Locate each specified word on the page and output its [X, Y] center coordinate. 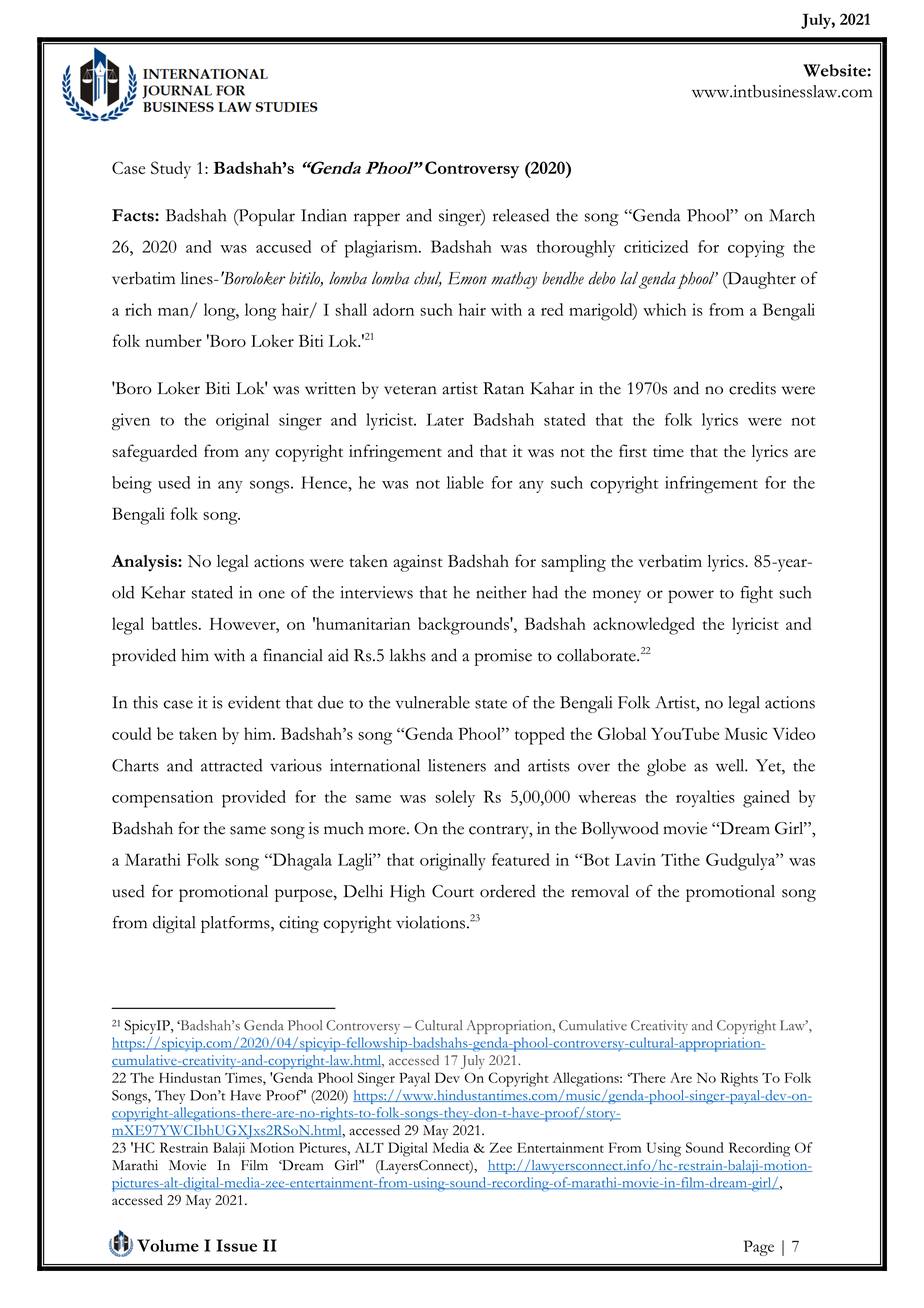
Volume [168, 1245]
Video [794, 733]
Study [171, 170]
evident [254, 702]
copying [756, 249]
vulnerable [432, 702]
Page [759, 1248]
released [521, 215]
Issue [237, 1245]
